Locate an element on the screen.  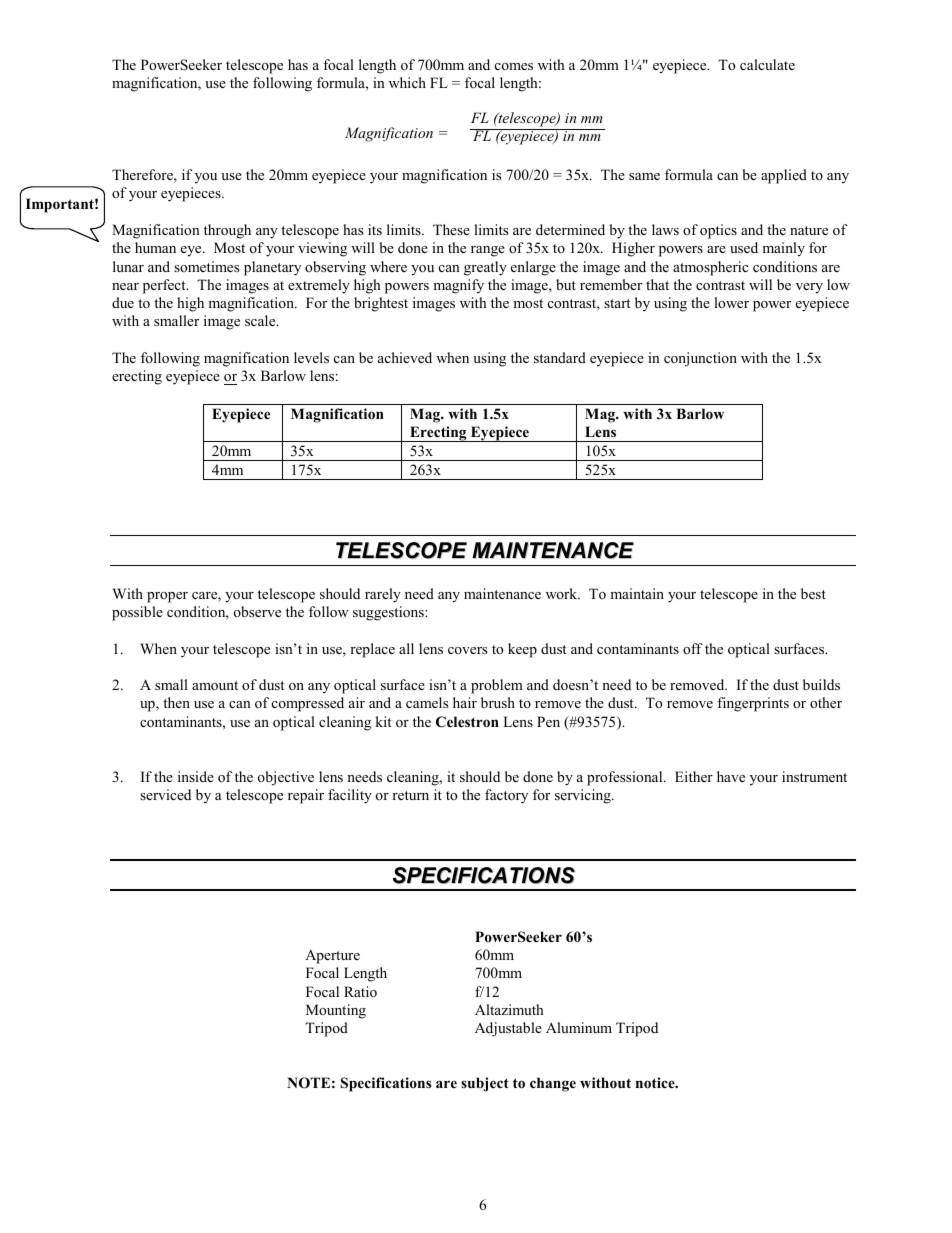
Mounting is located at coordinates (336, 1011).
